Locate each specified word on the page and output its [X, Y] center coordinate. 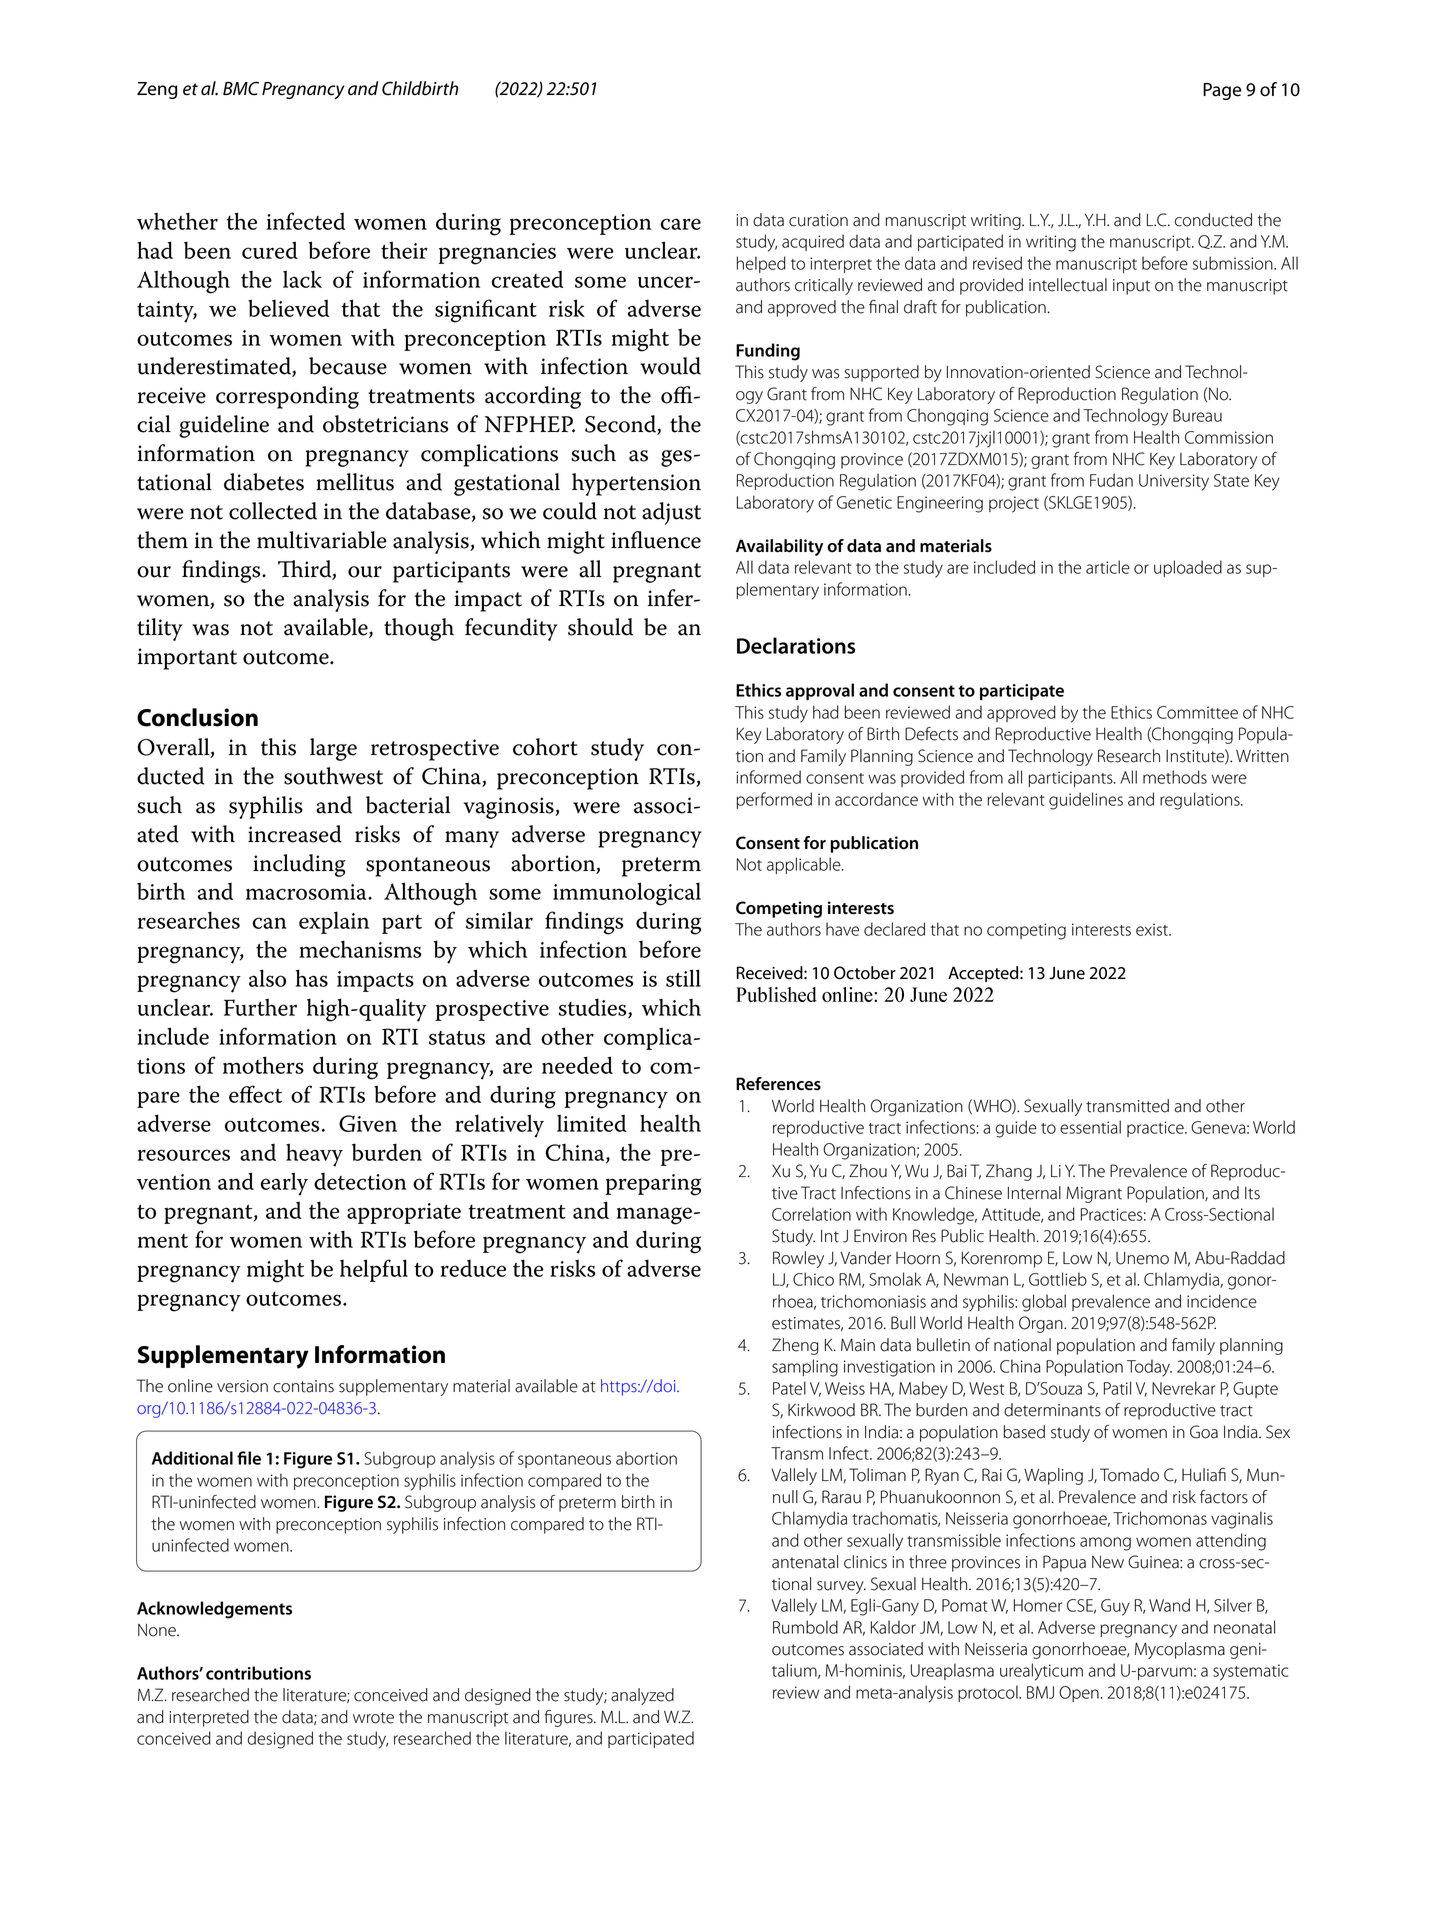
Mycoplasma [1180, 1650]
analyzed [642, 1696]
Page [1222, 91]
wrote [373, 1718]
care [681, 224]
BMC [241, 88]
